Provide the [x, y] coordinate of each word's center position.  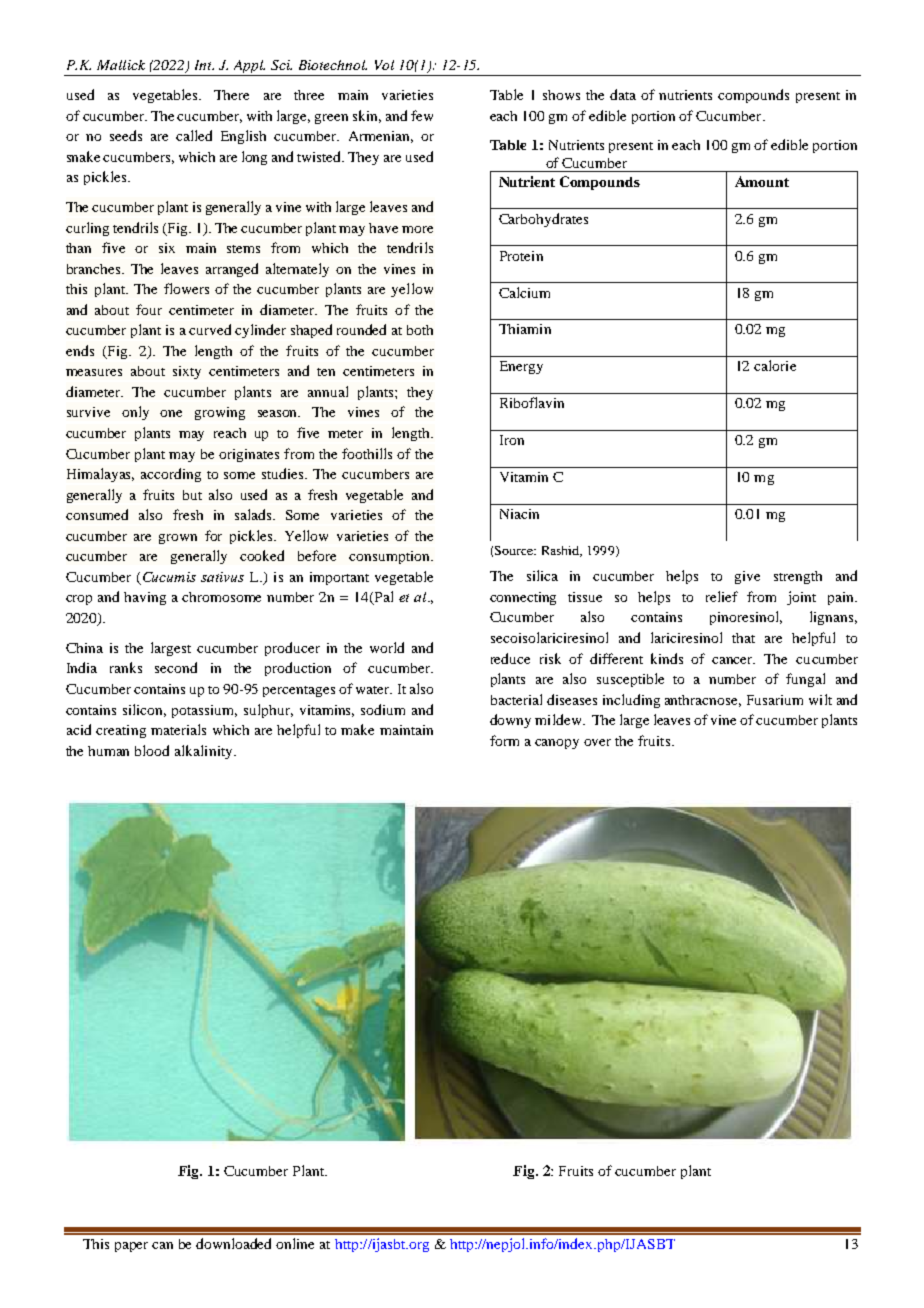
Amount [762, 181]
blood [152, 750]
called [194, 135]
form [504, 740]
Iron [512, 440]
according [171, 475]
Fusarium [775, 700]
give [747, 577]
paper [131, 1247]
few [422, 115]
